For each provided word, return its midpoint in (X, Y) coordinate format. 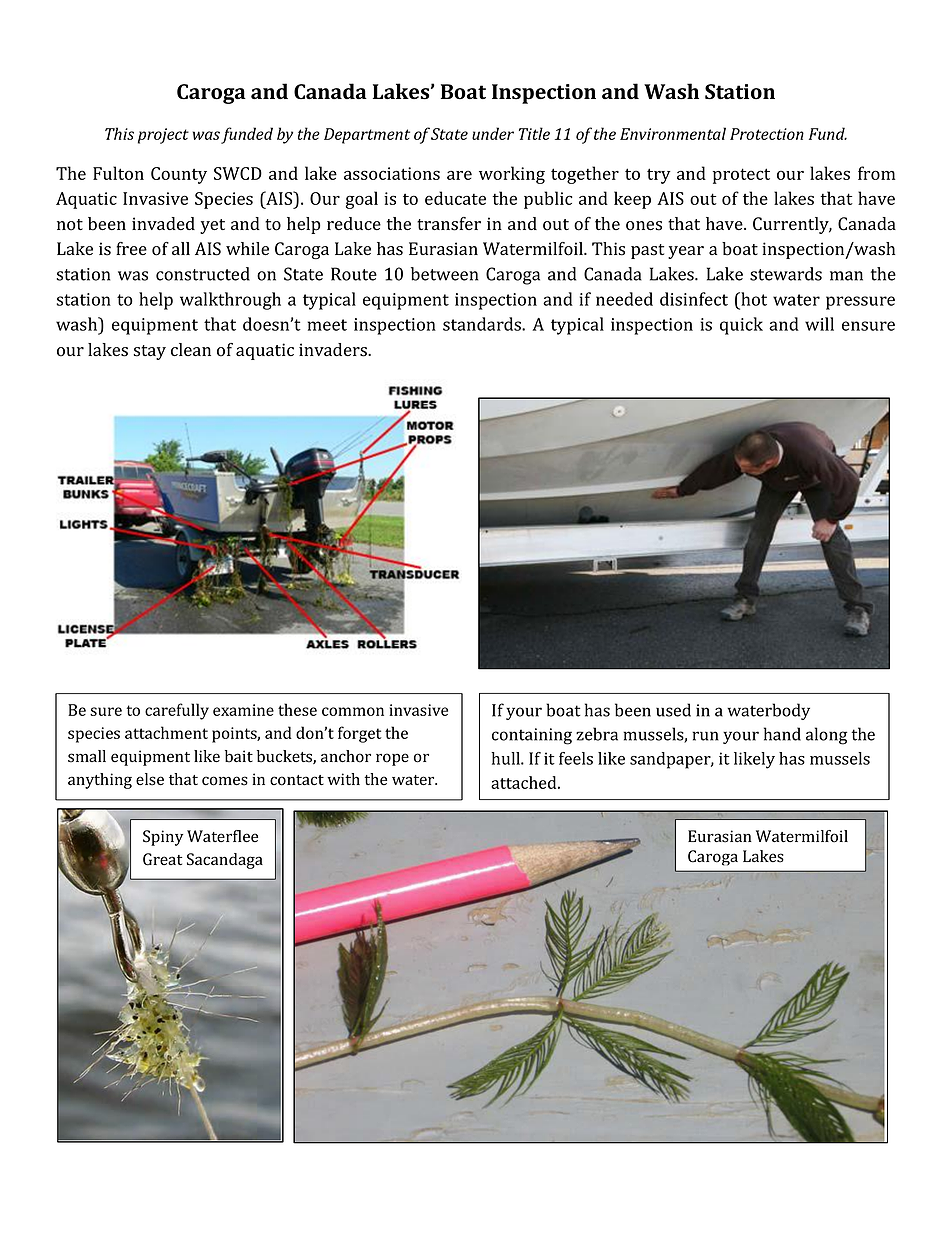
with (343, 779)
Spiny (163, 838)
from (876, 173)
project (163, 136)
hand (782, 734)
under (493, 133)
